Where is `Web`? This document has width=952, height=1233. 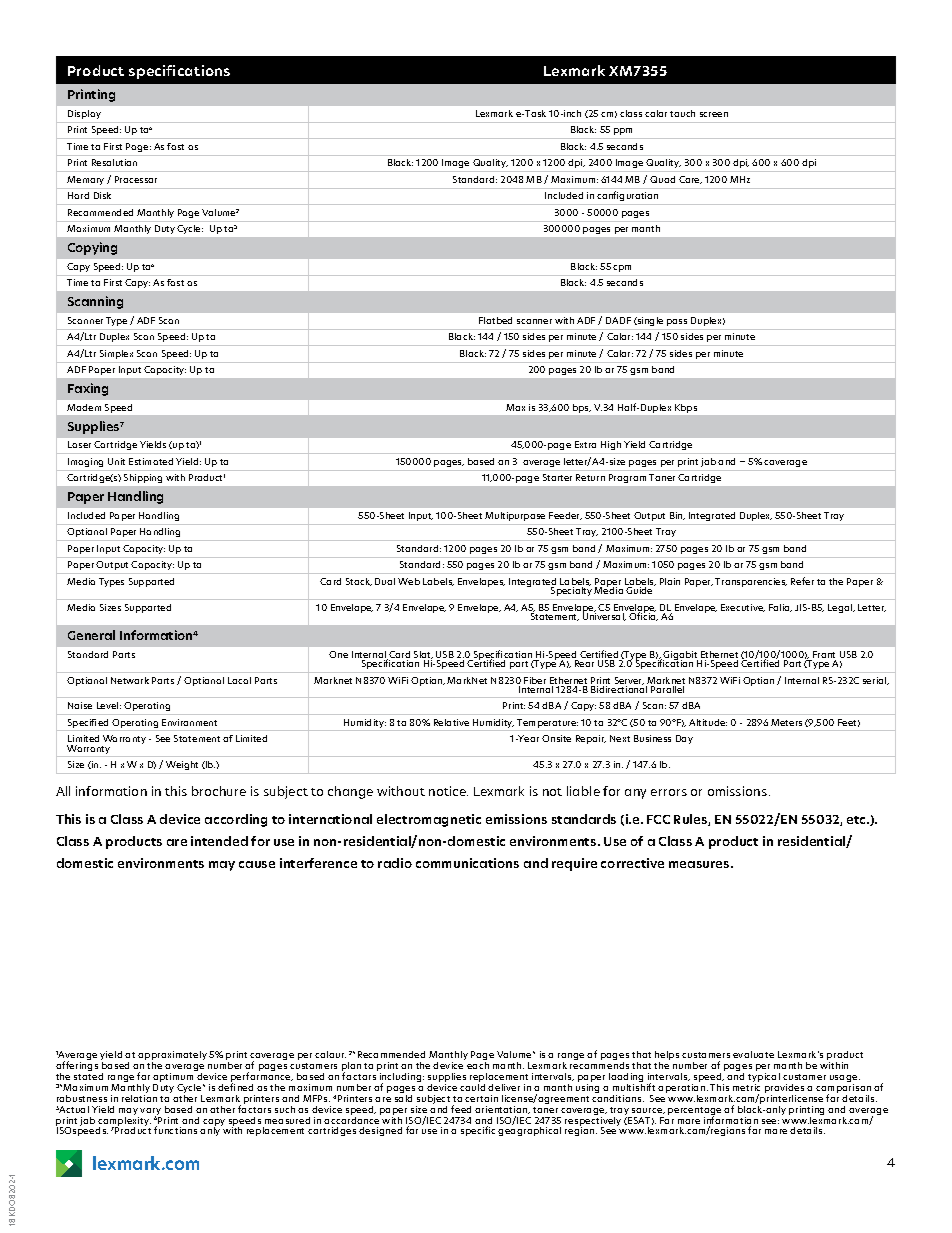 Web is located at coordinates (409, 581).
